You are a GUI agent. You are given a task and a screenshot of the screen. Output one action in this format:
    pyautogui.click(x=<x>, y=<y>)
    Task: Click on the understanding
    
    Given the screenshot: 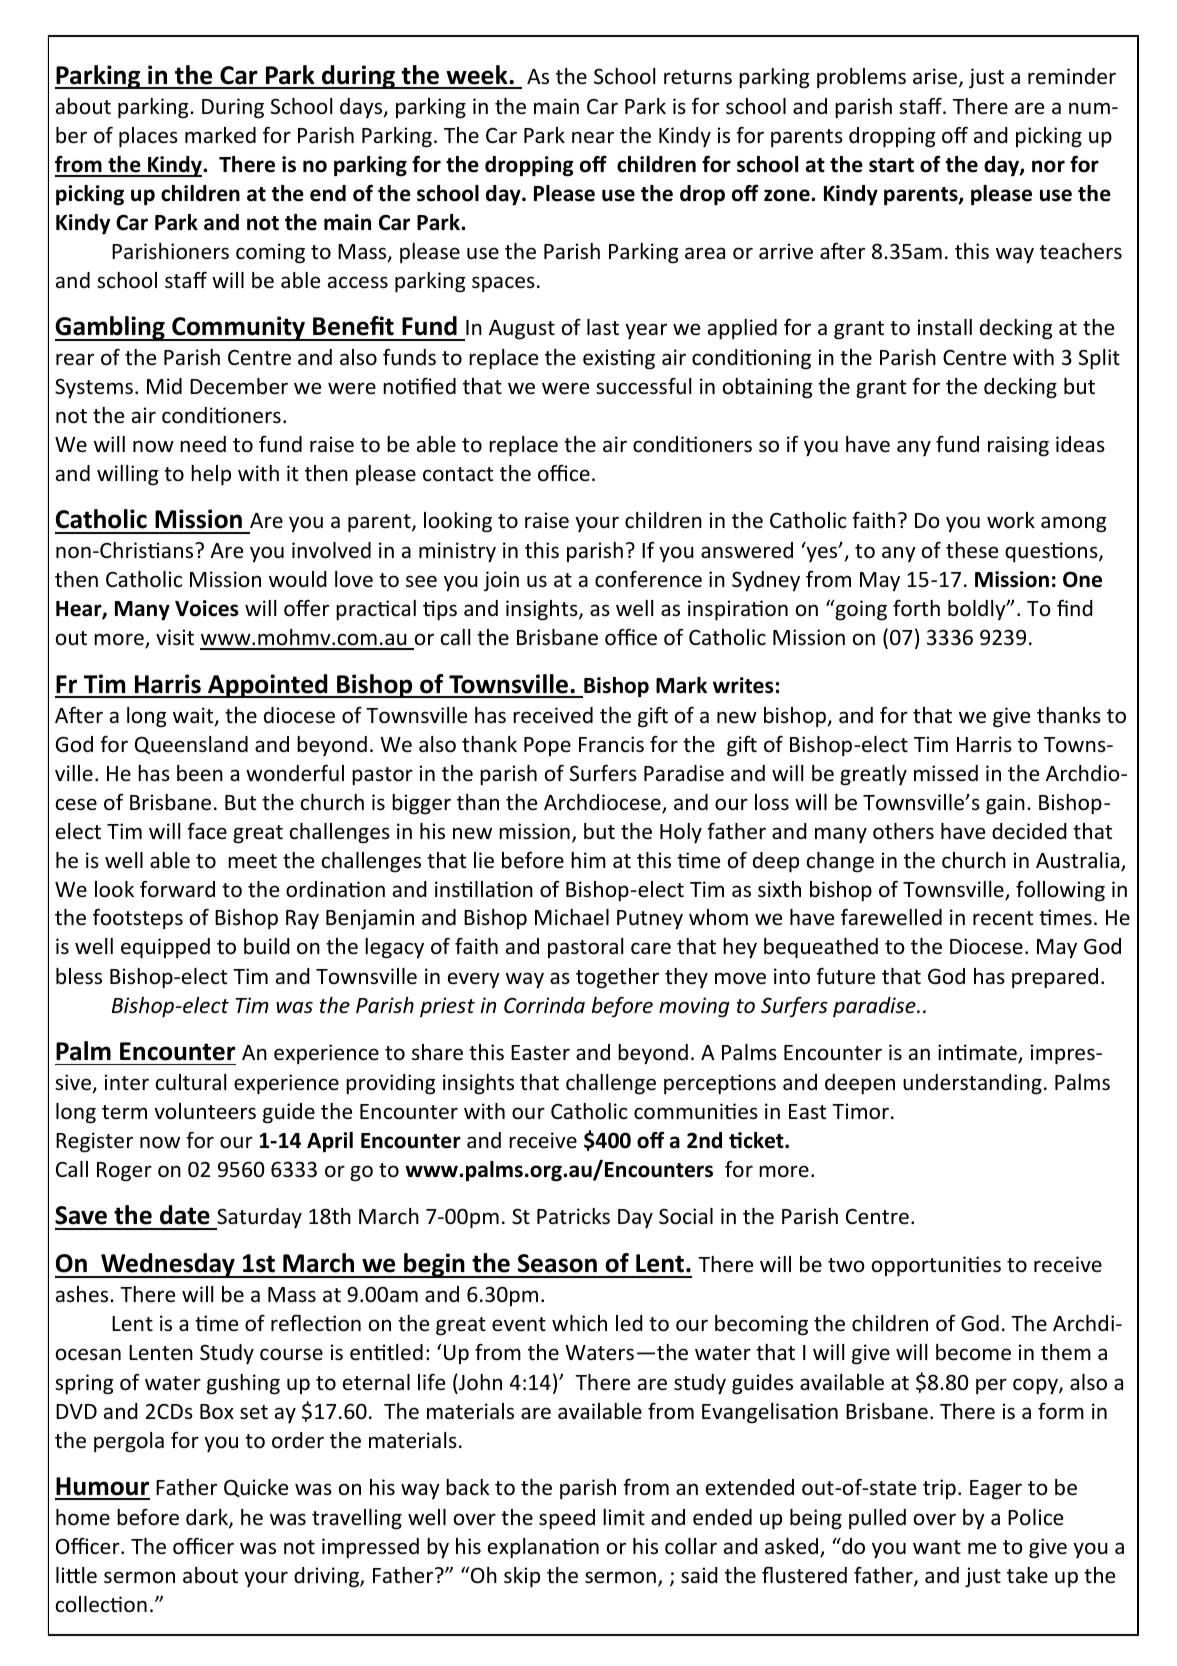 What is the action you would take?
    pyautogui.click(x=972, y=1084)
